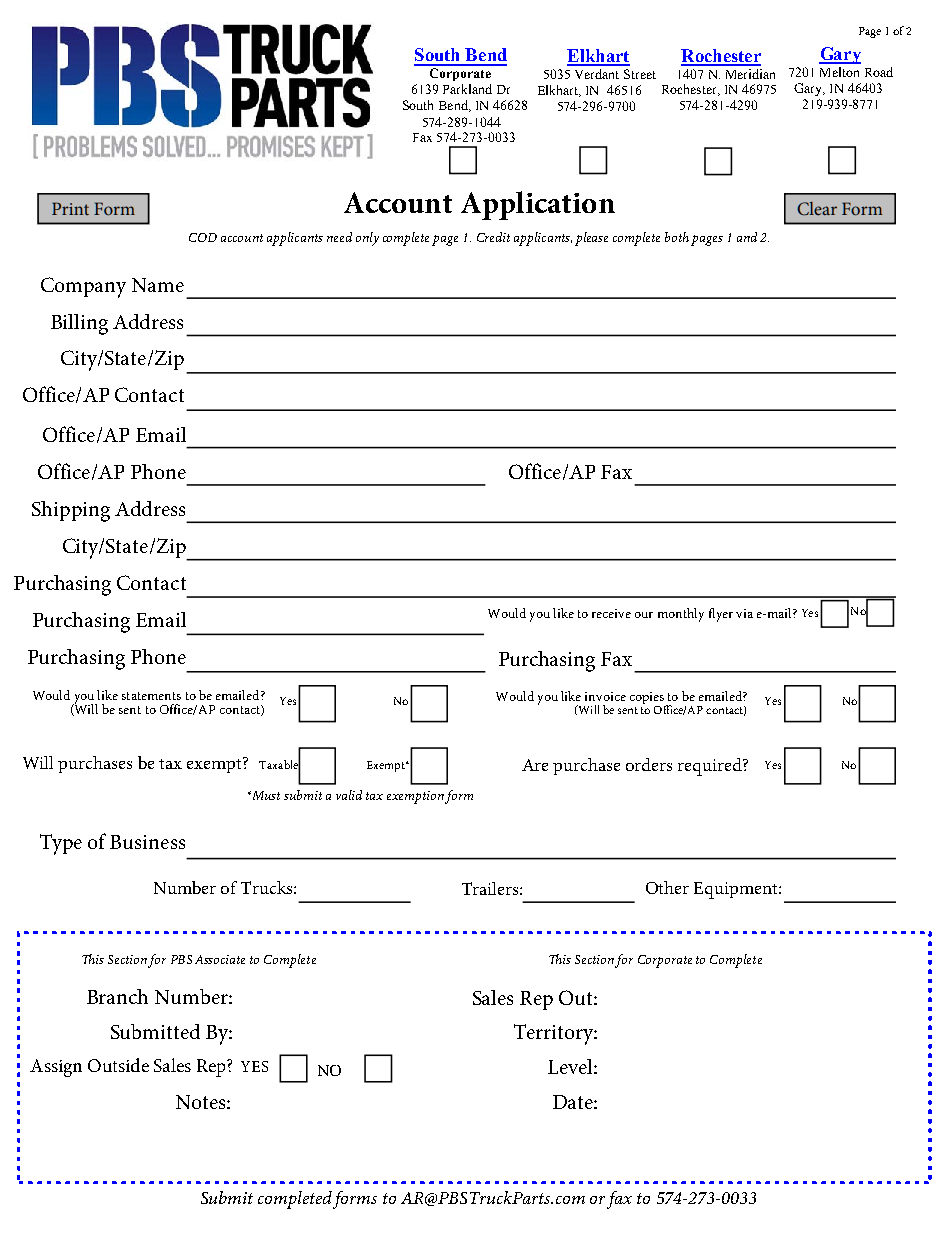 The height and width of the screenshot is (1233, 952). What do you see at coordinates (711, 767) in the screenshot?
I see `required` at bounding box center [711, 767].
